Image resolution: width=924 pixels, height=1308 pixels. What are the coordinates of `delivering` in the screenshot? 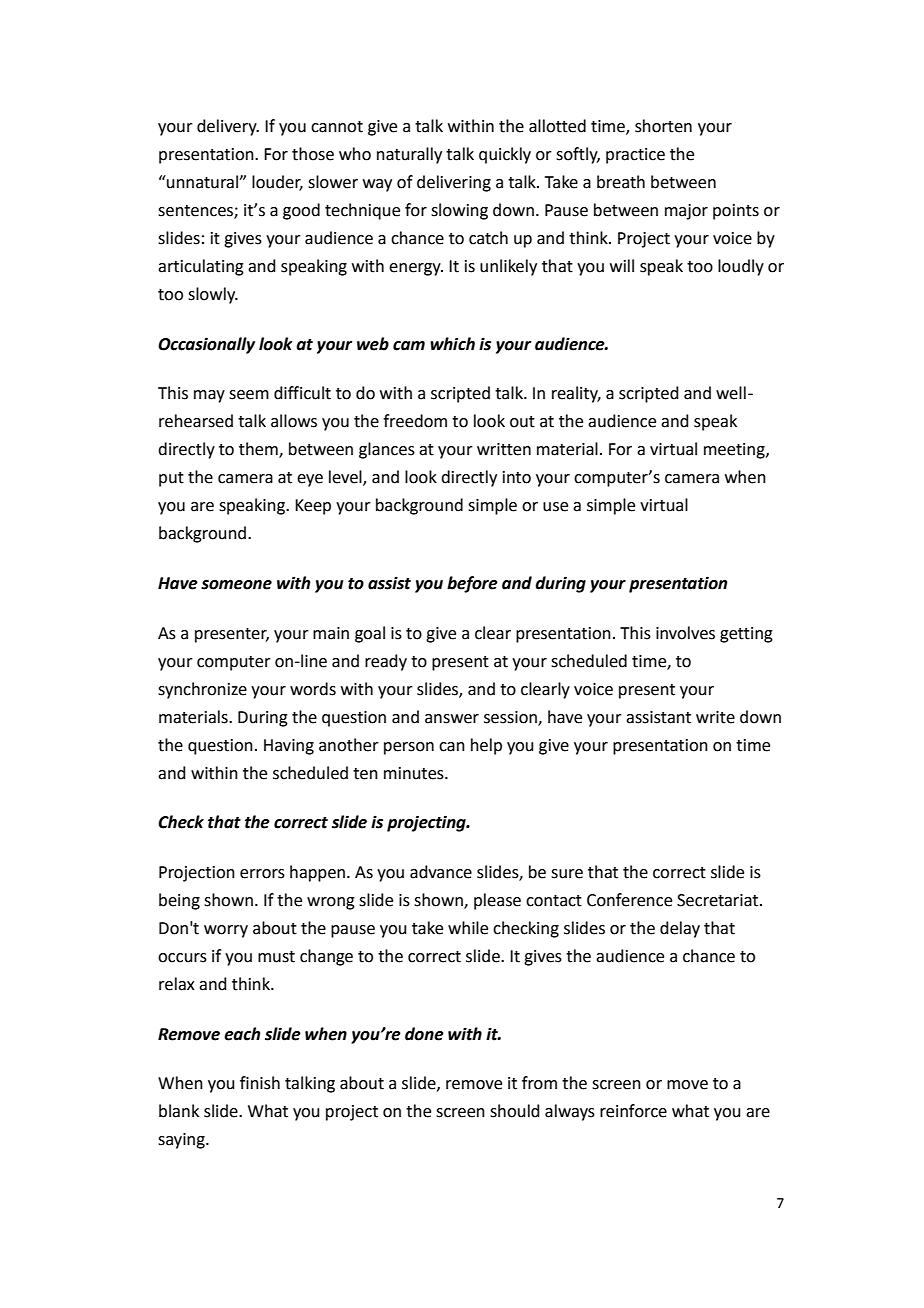 It's located at (454, 183).
